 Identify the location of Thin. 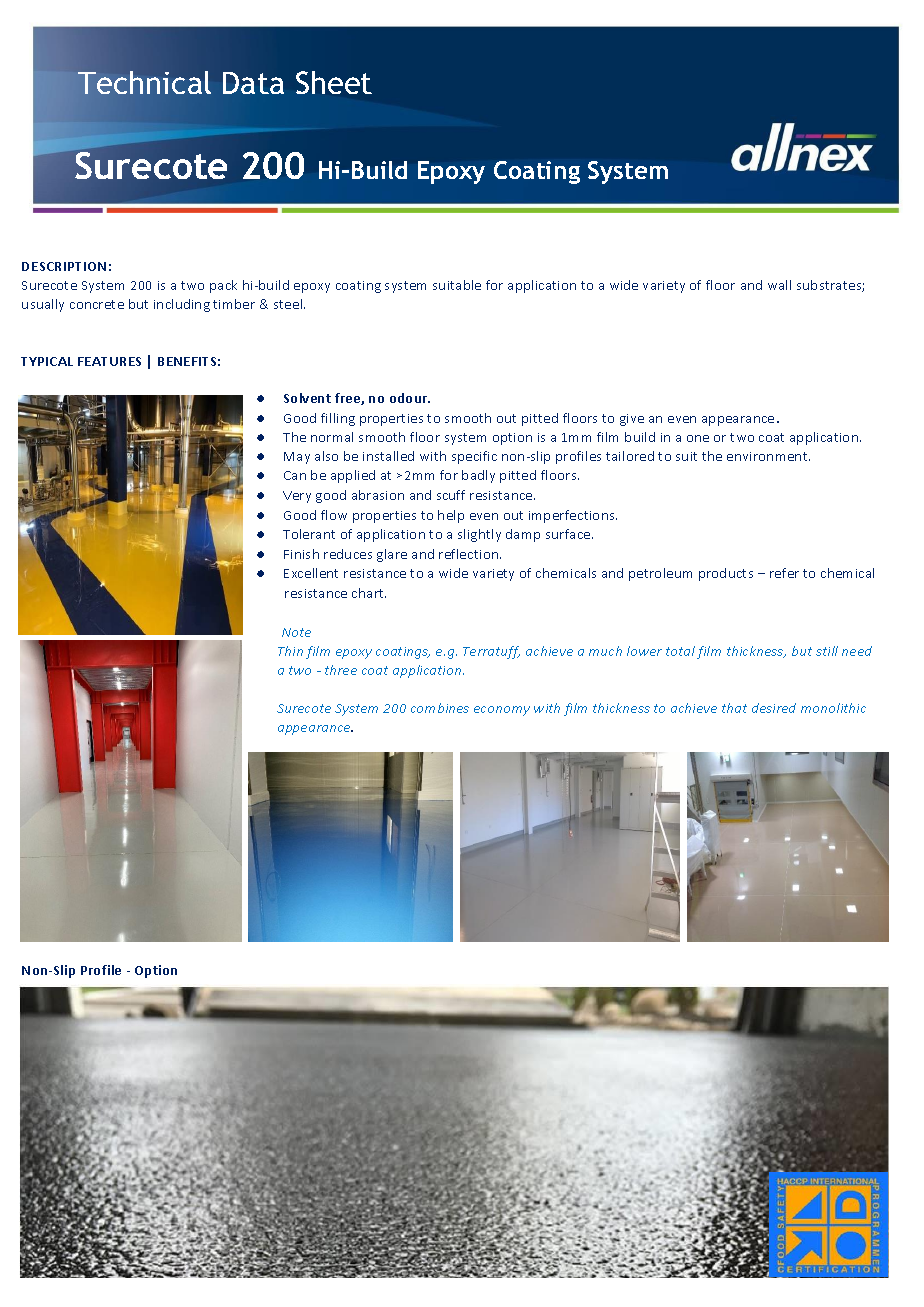
(290, 651).
